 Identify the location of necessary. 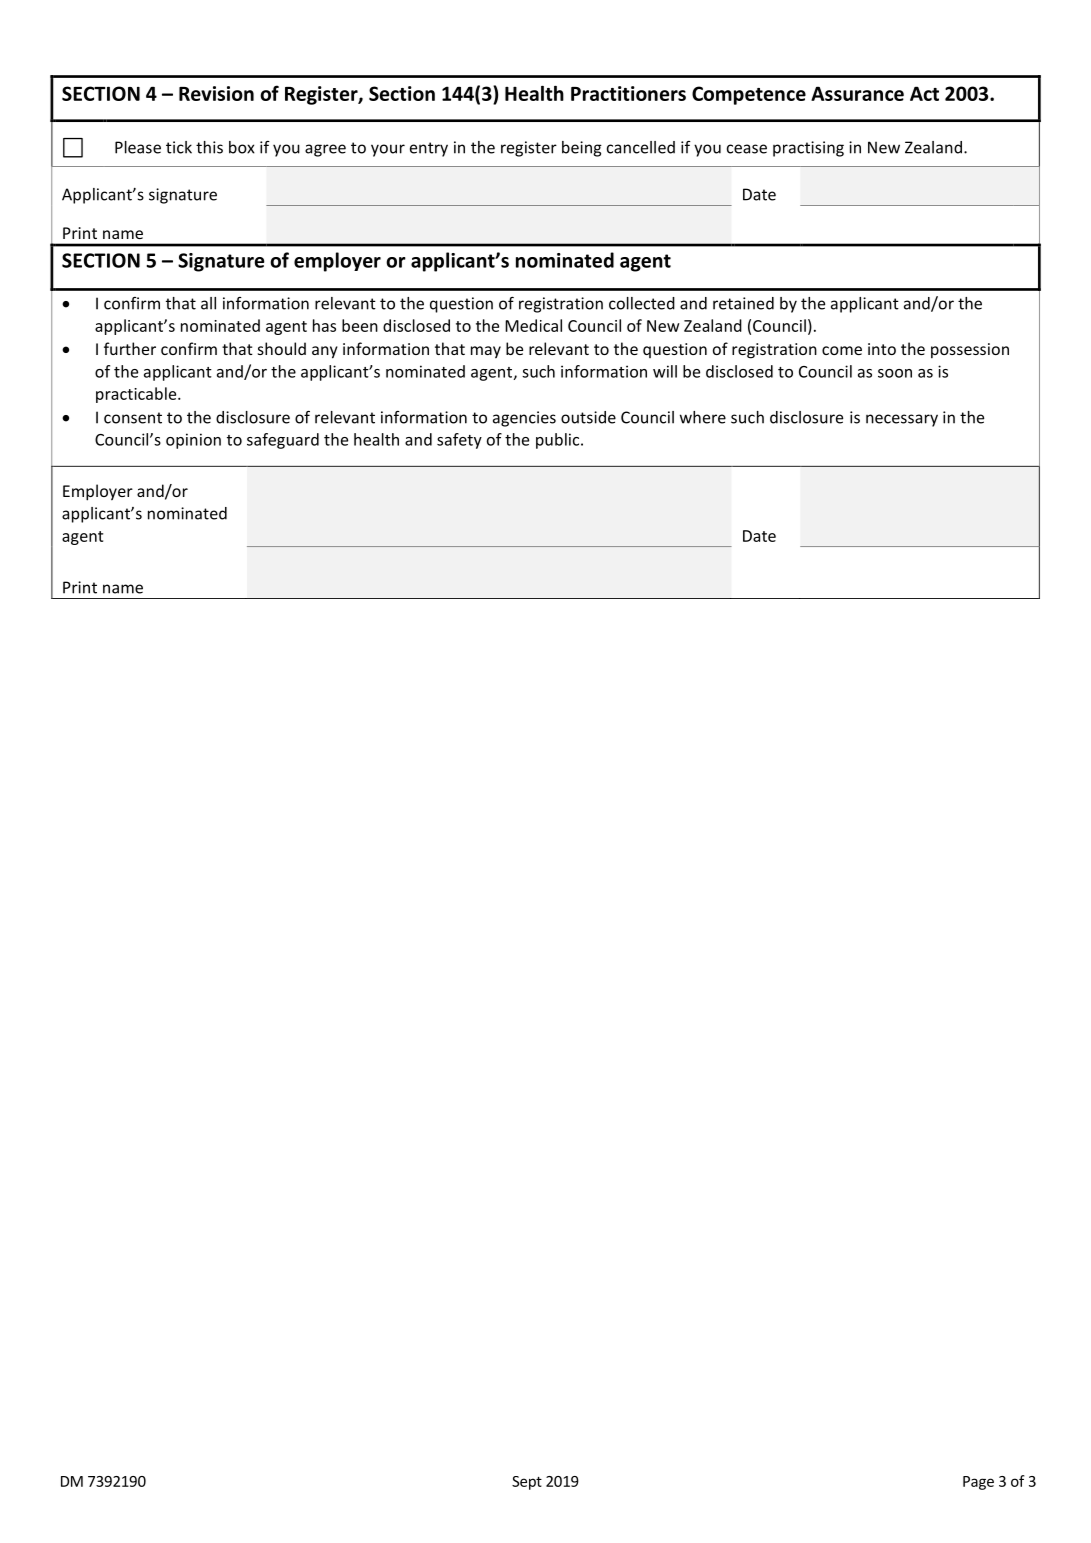
(902, 420).
